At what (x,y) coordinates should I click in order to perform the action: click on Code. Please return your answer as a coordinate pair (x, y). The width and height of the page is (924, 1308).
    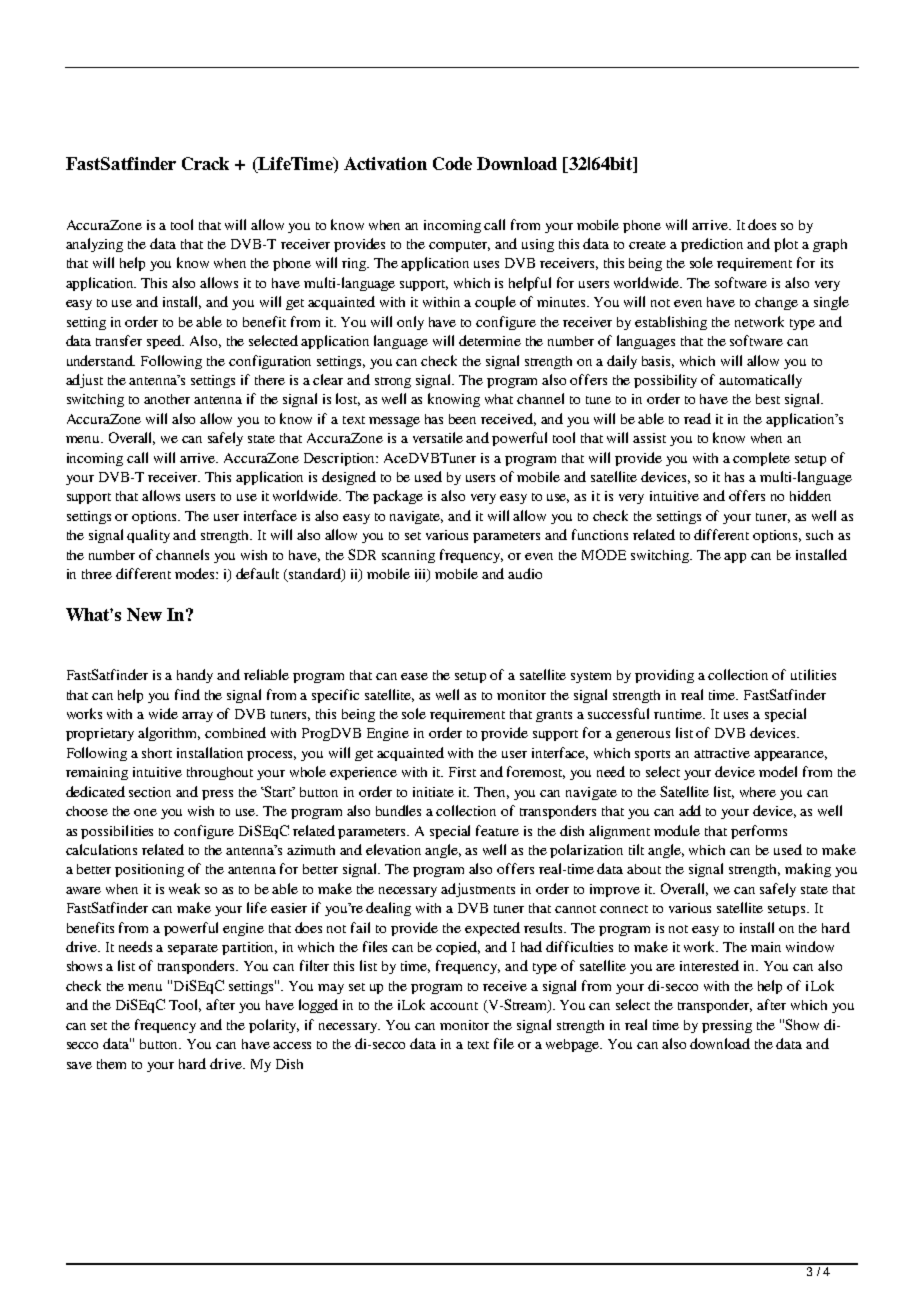
    Looking at the image, I should click on (452, 163).
